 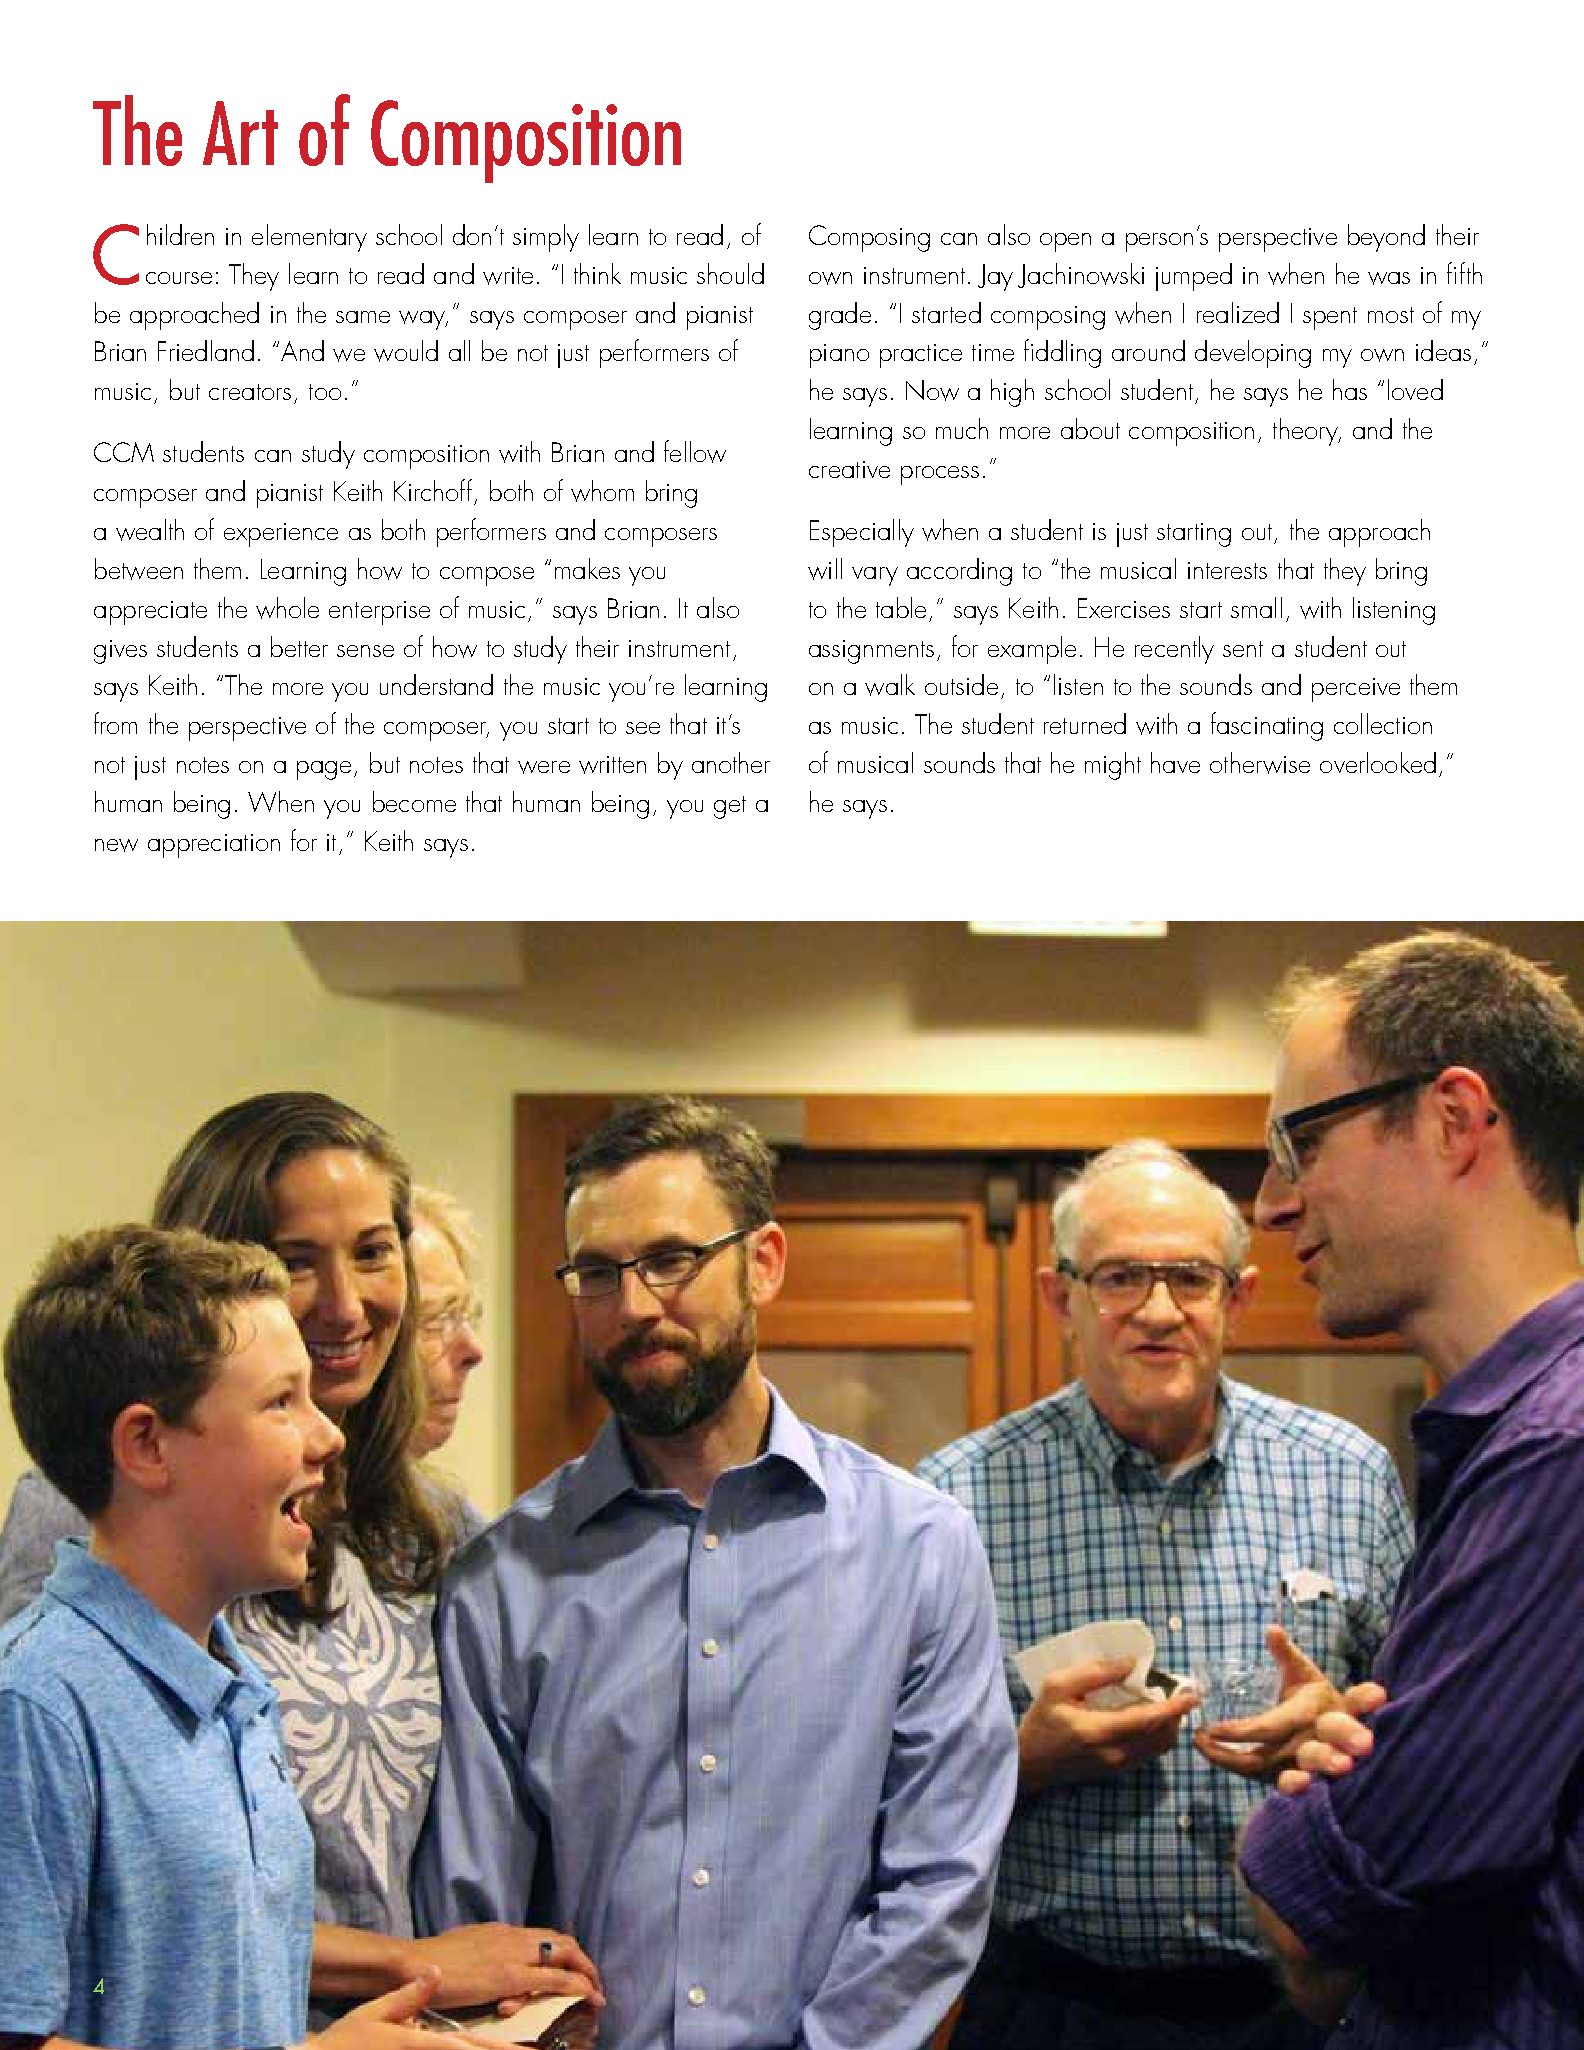 What do you see at coordinates (871, 652) in the document?
I see `assignments` at bounding box center [871, 652].
